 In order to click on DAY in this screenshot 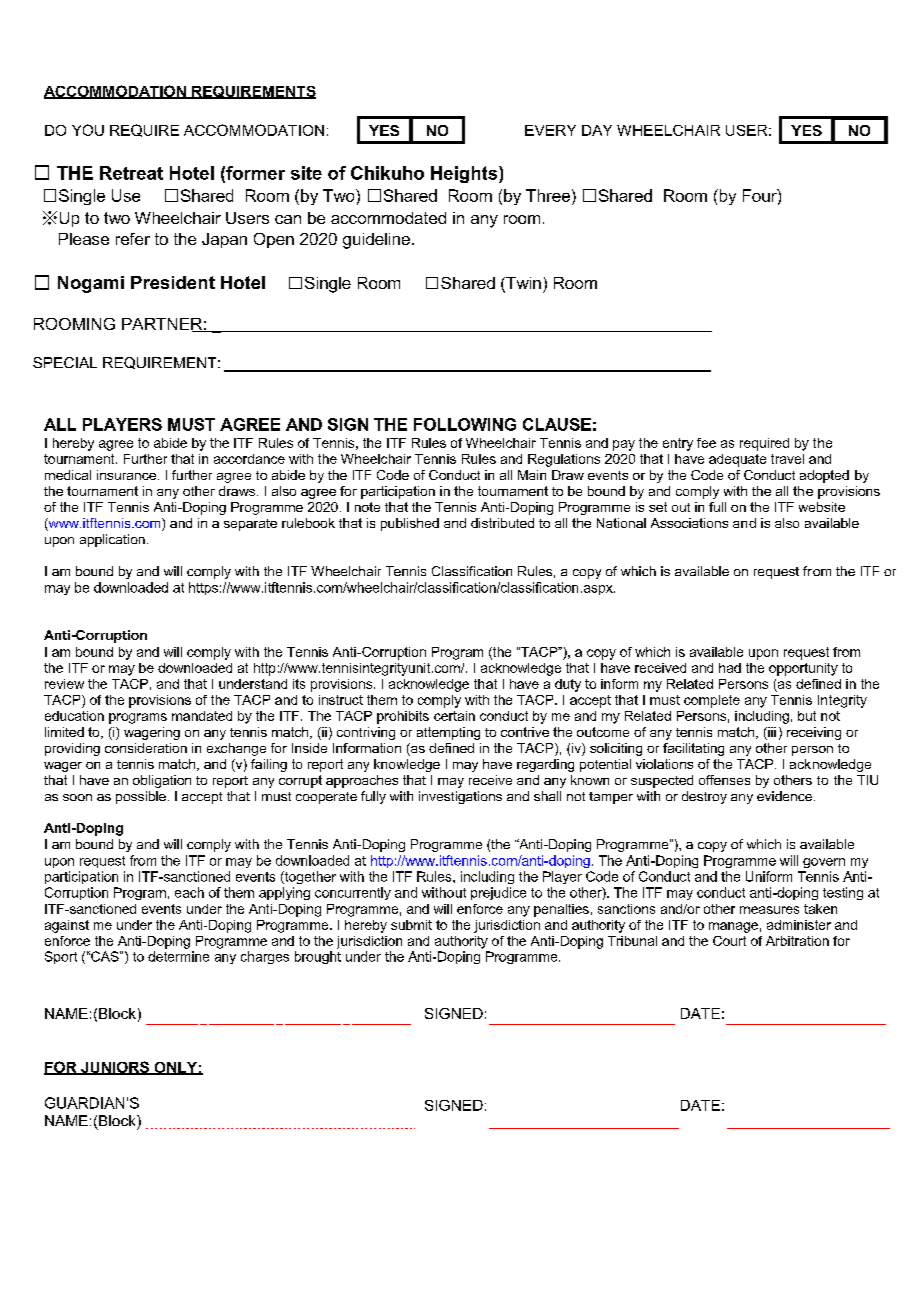, I will do `click(597, 130)`.
